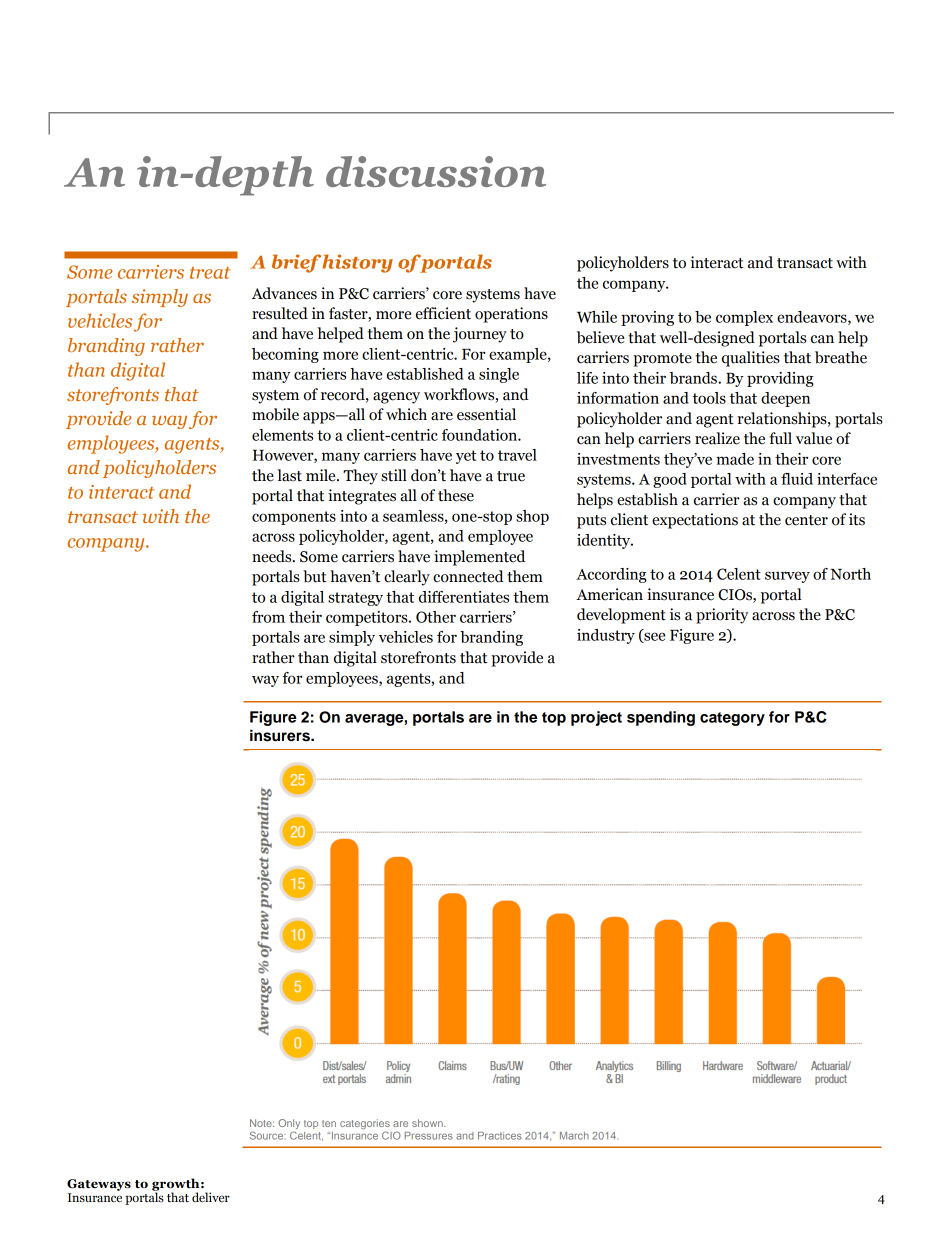 This page has width=952, height=1233. I want to click on essential, so click(486, 414).
